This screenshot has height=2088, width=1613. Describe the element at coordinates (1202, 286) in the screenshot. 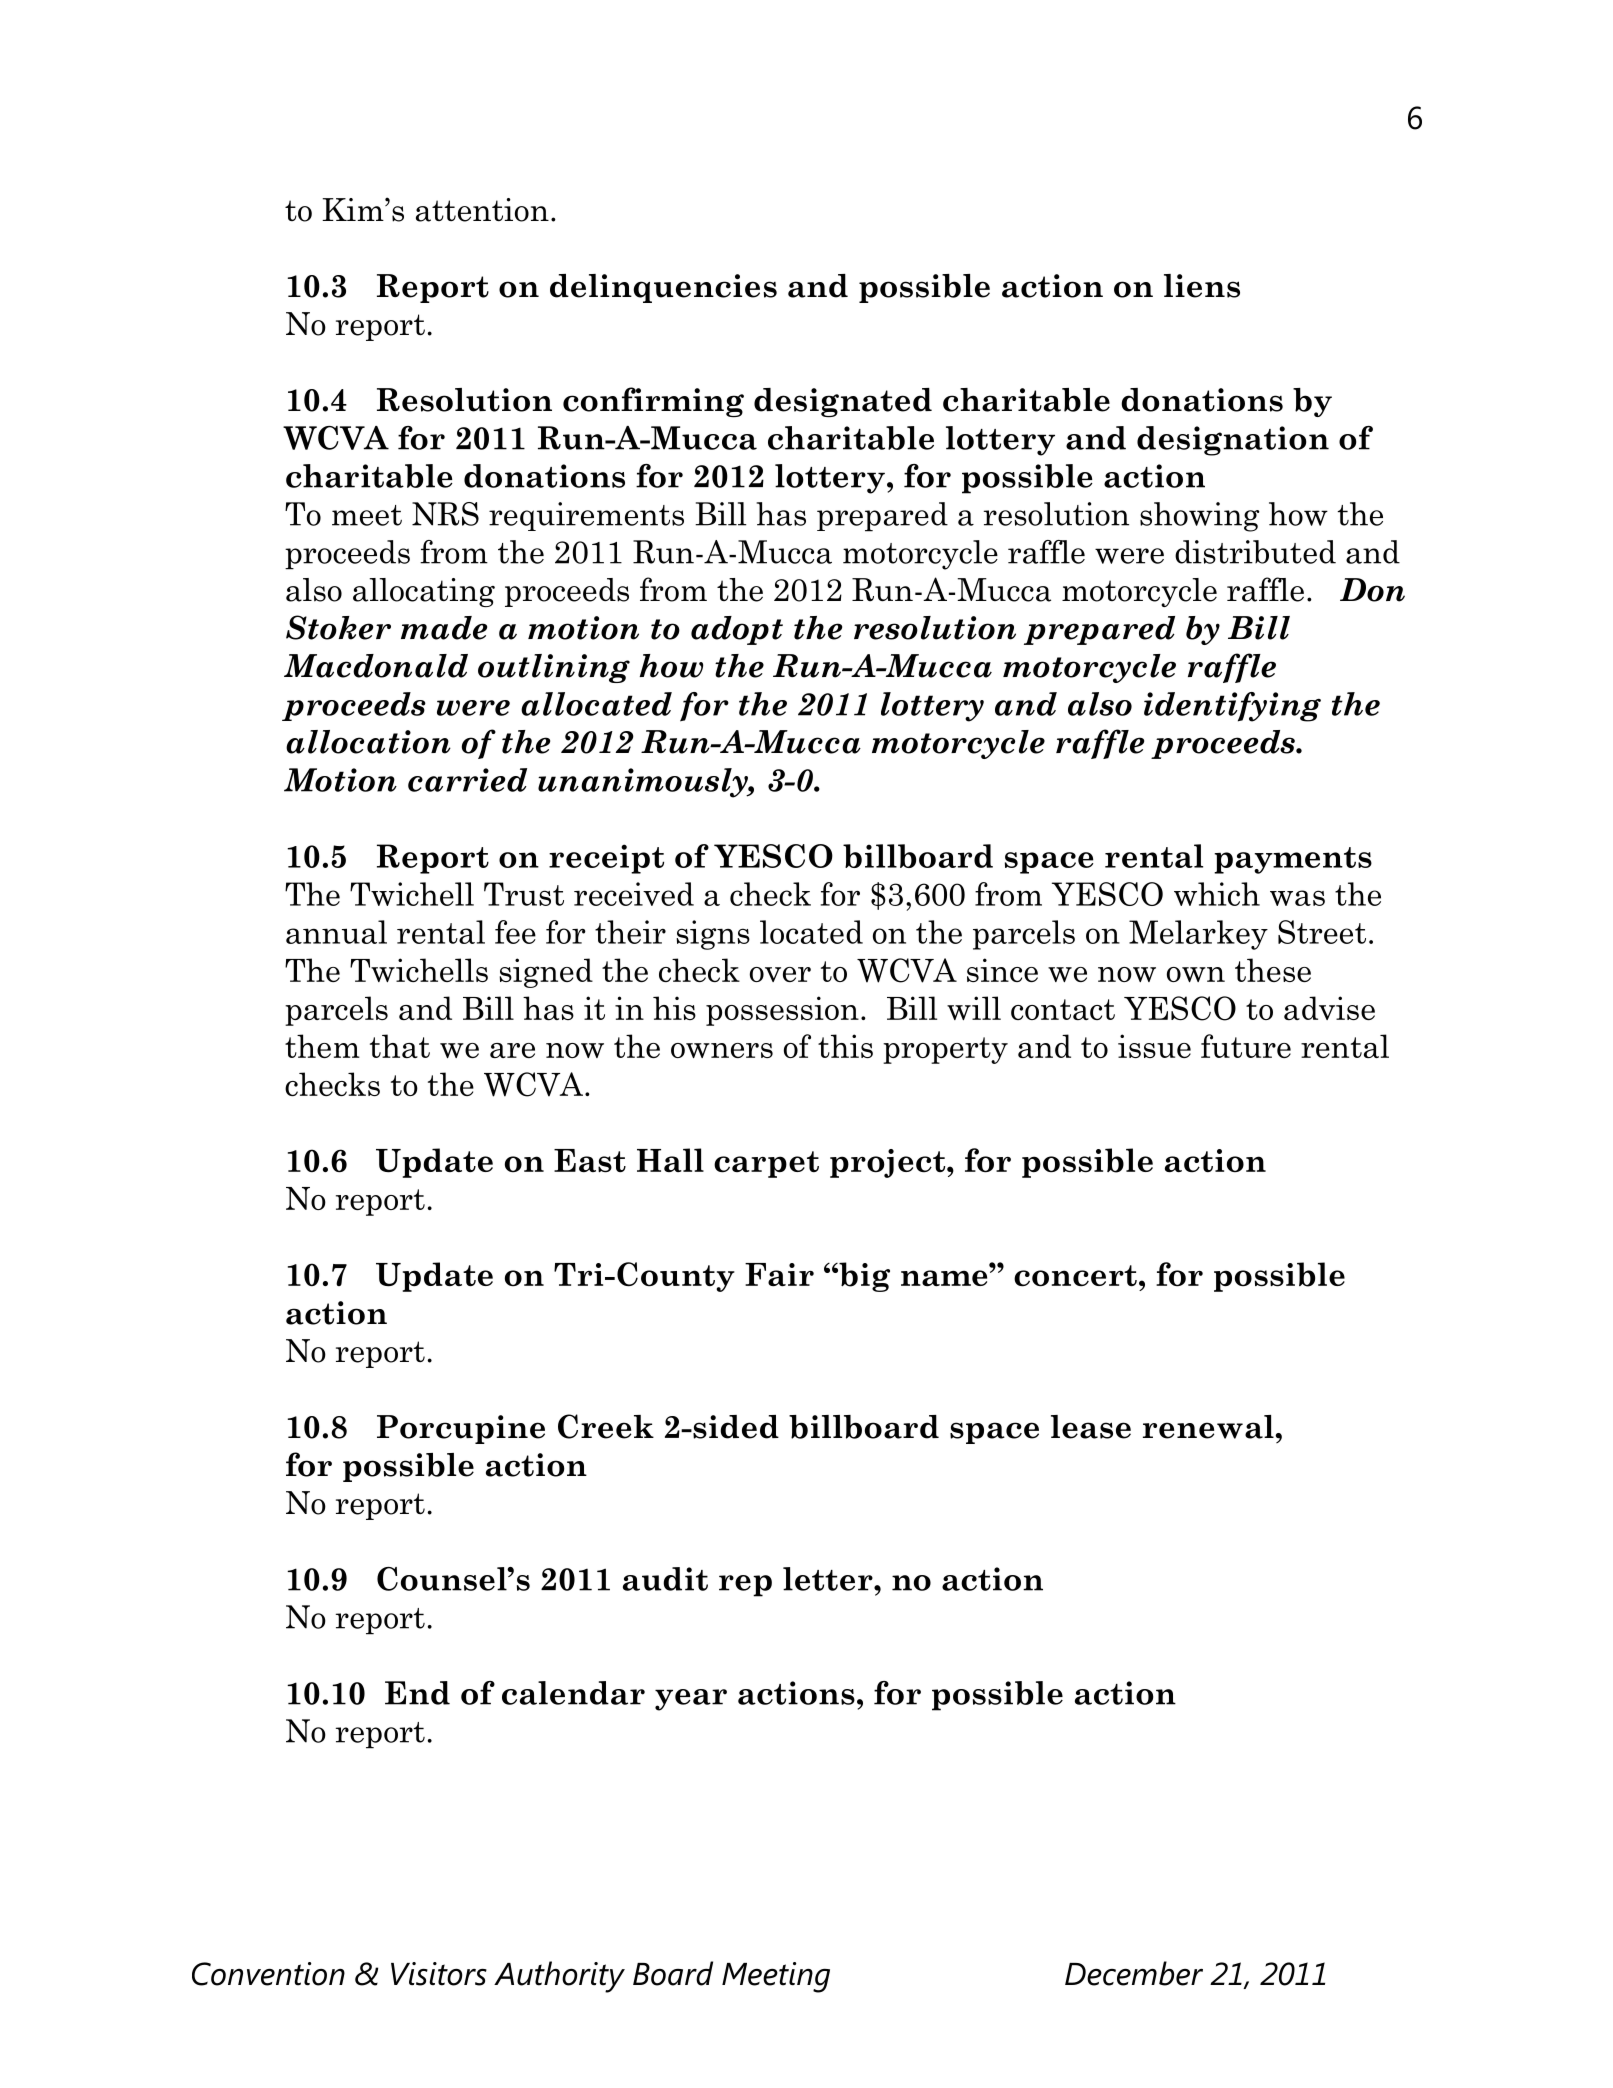

I see `liens` at that location.
